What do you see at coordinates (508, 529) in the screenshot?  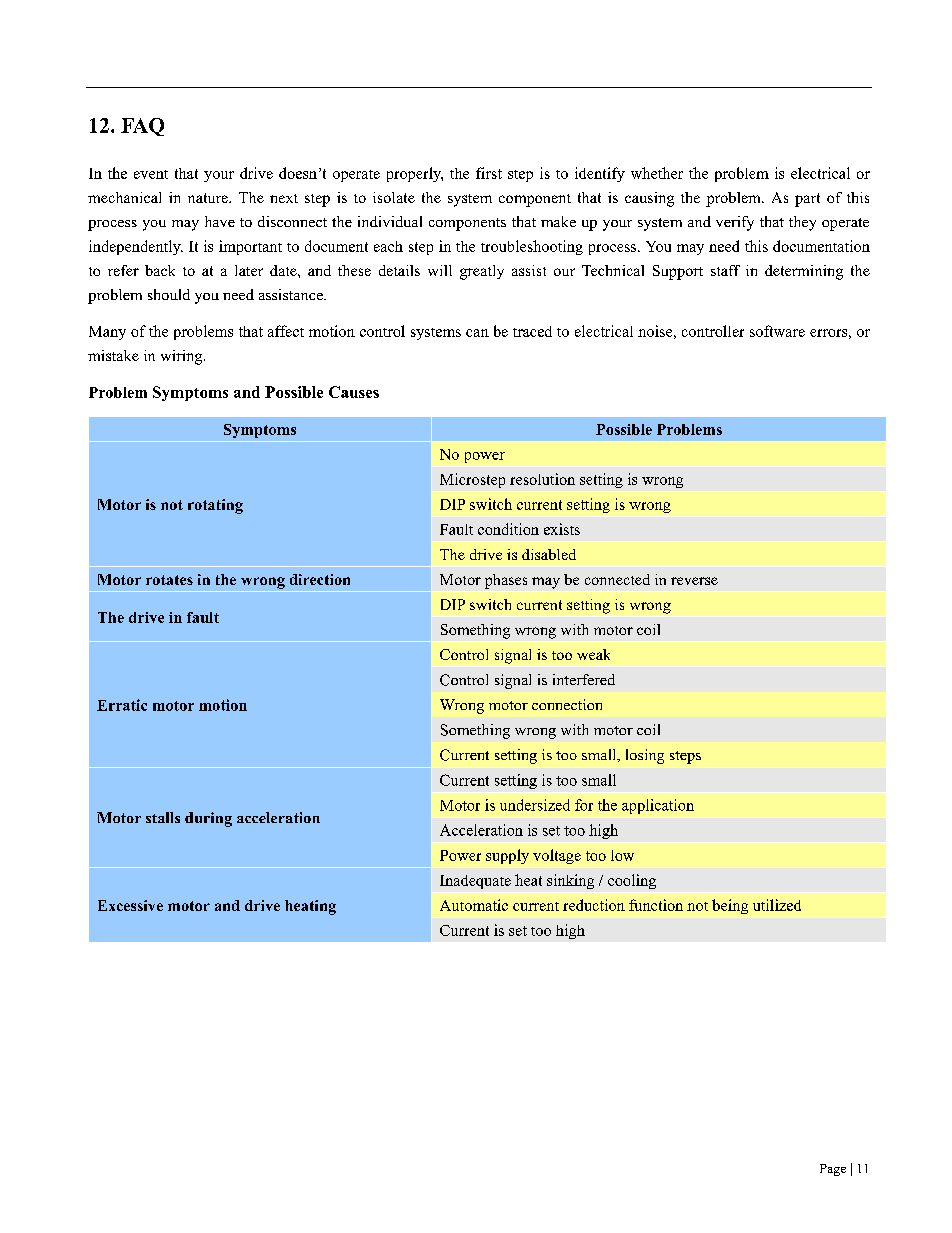 I see `condition` at bounding box center [508, 529].
